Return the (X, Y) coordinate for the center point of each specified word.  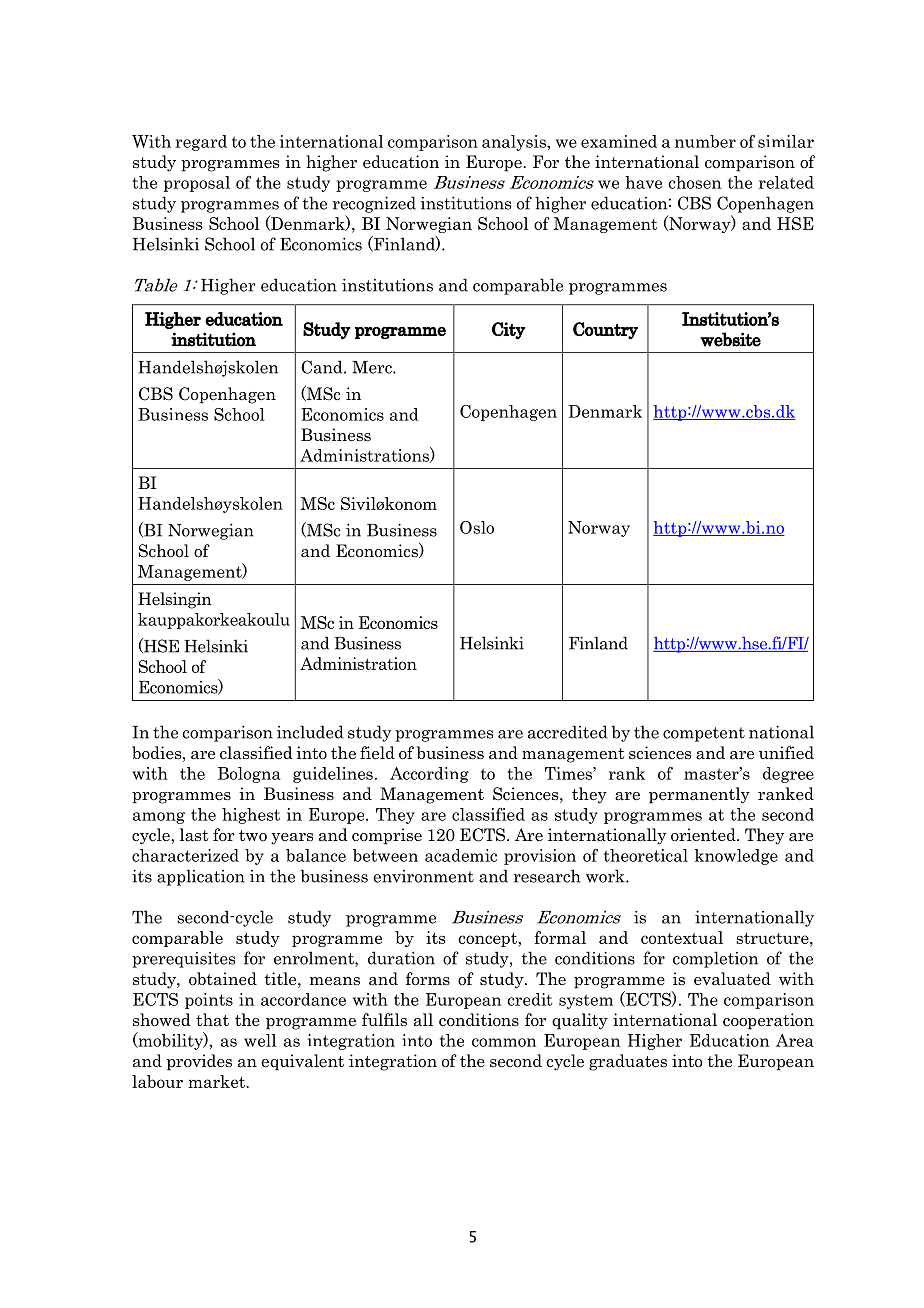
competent (704, 734)
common (504, 1042)
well (260, 1040)
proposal (197, 184)
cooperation (768, 1021)
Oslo (477, 527)
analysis (515, 143)
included (310, 732)
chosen (694, 182)
